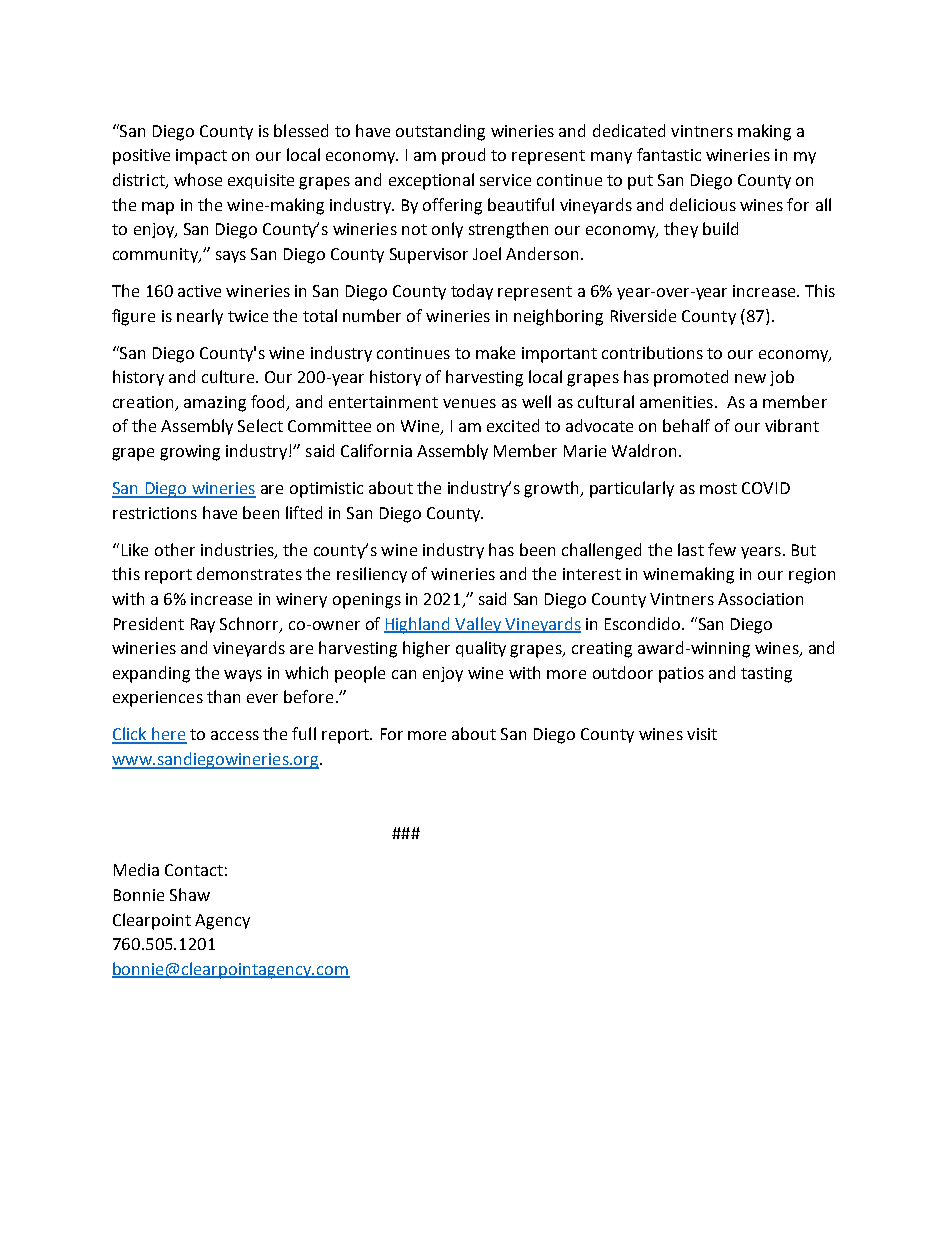 The image size is (952, 1233). What do you see at coordinates (479, 625) in the image?
I see `Valley` at bounding box center [479, 625].
